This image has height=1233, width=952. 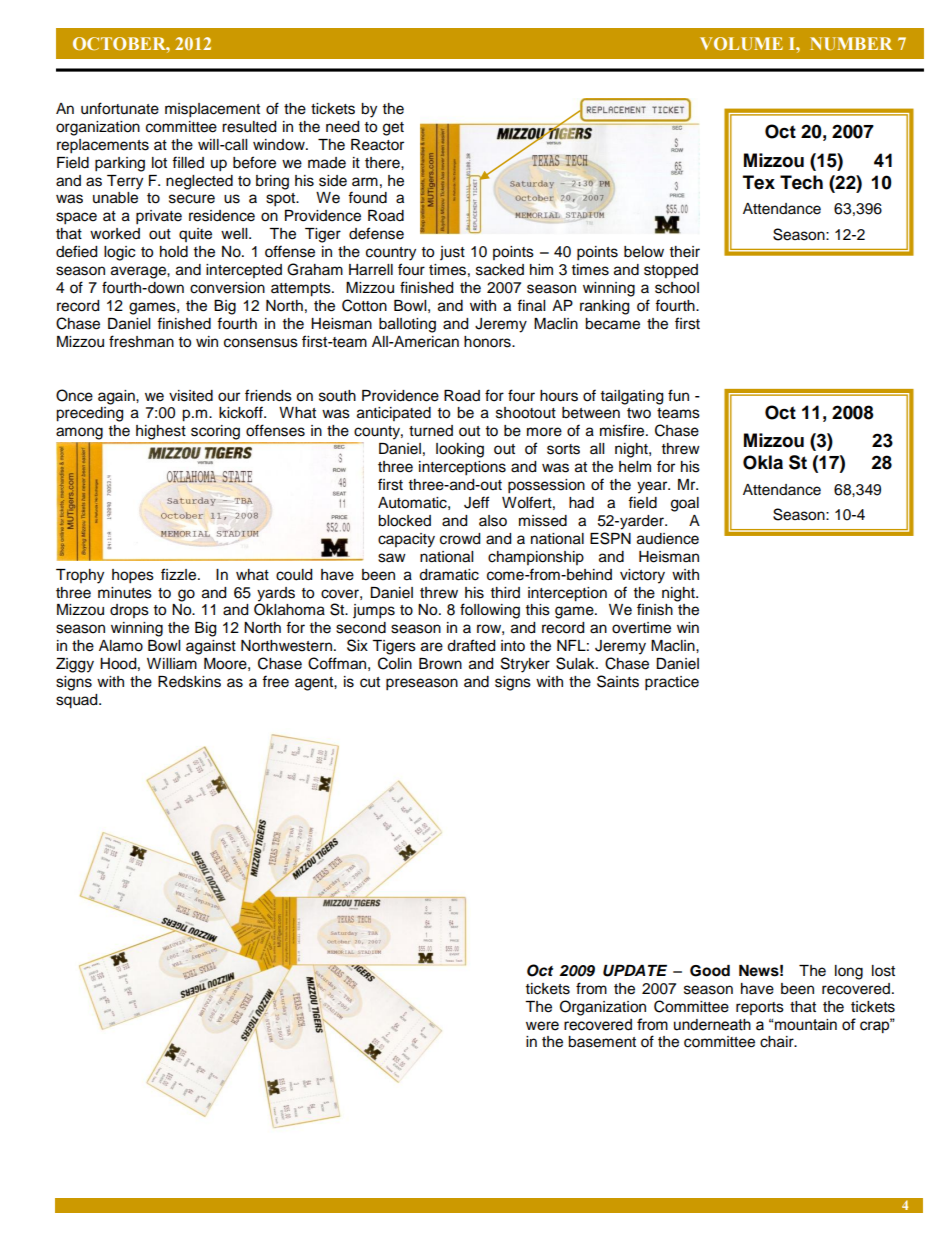 What do you see at coordinates (215, 432) in the image?
I see `scoring` at bounding box center [215, 432].
